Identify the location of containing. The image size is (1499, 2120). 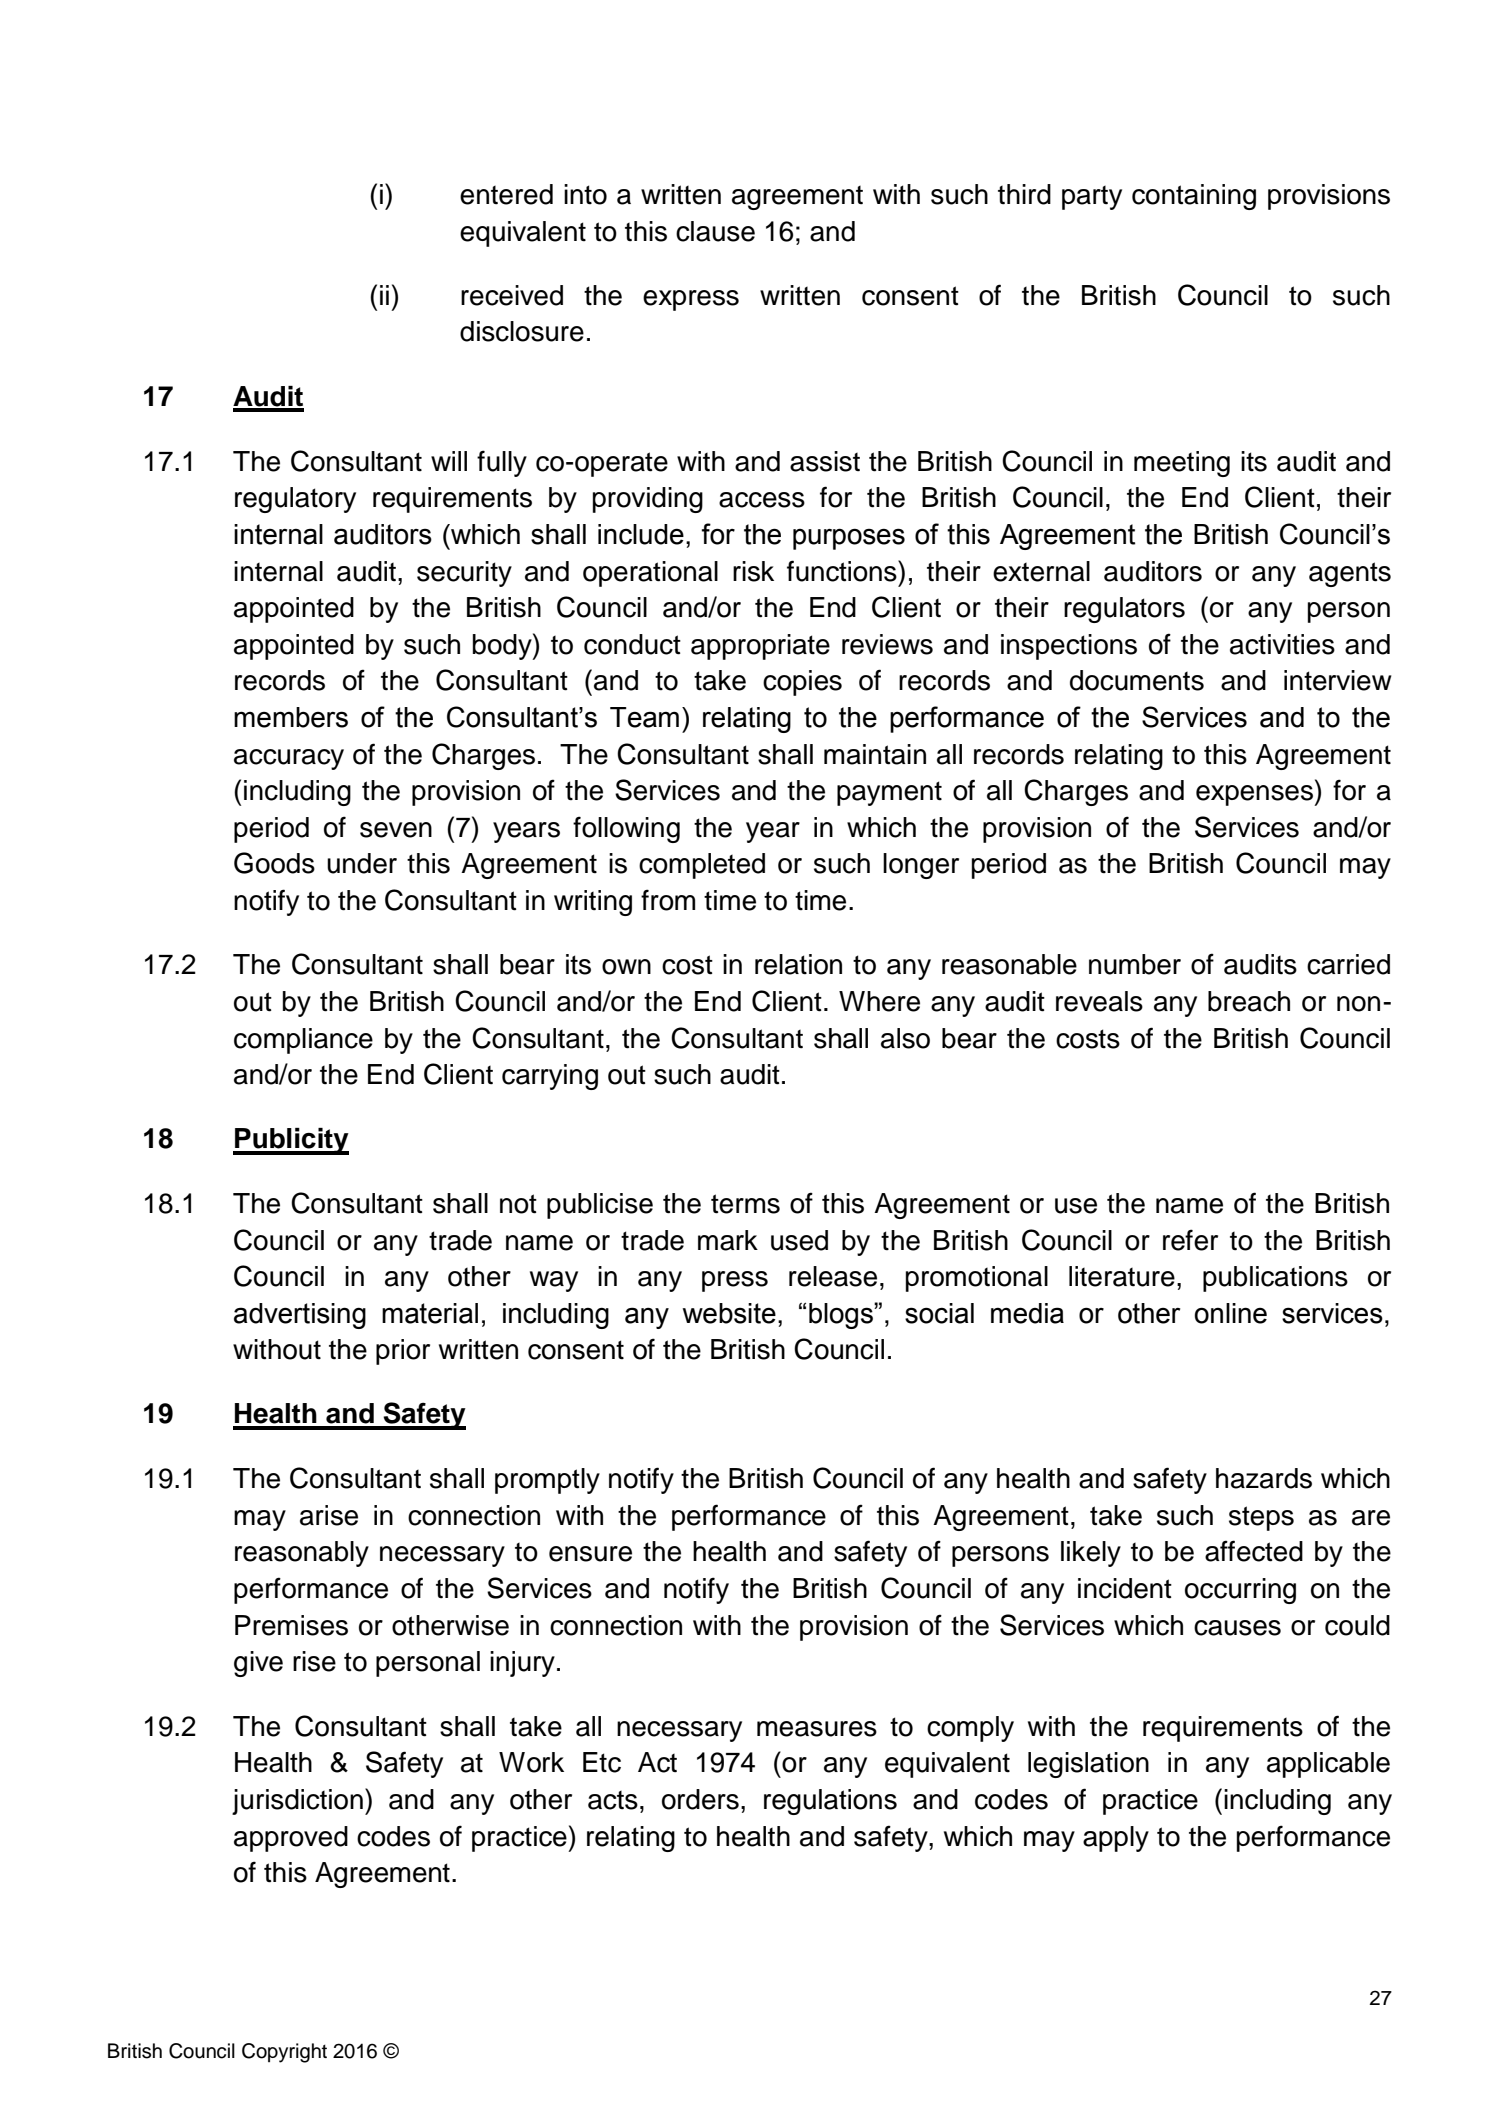
(1194, 197).
